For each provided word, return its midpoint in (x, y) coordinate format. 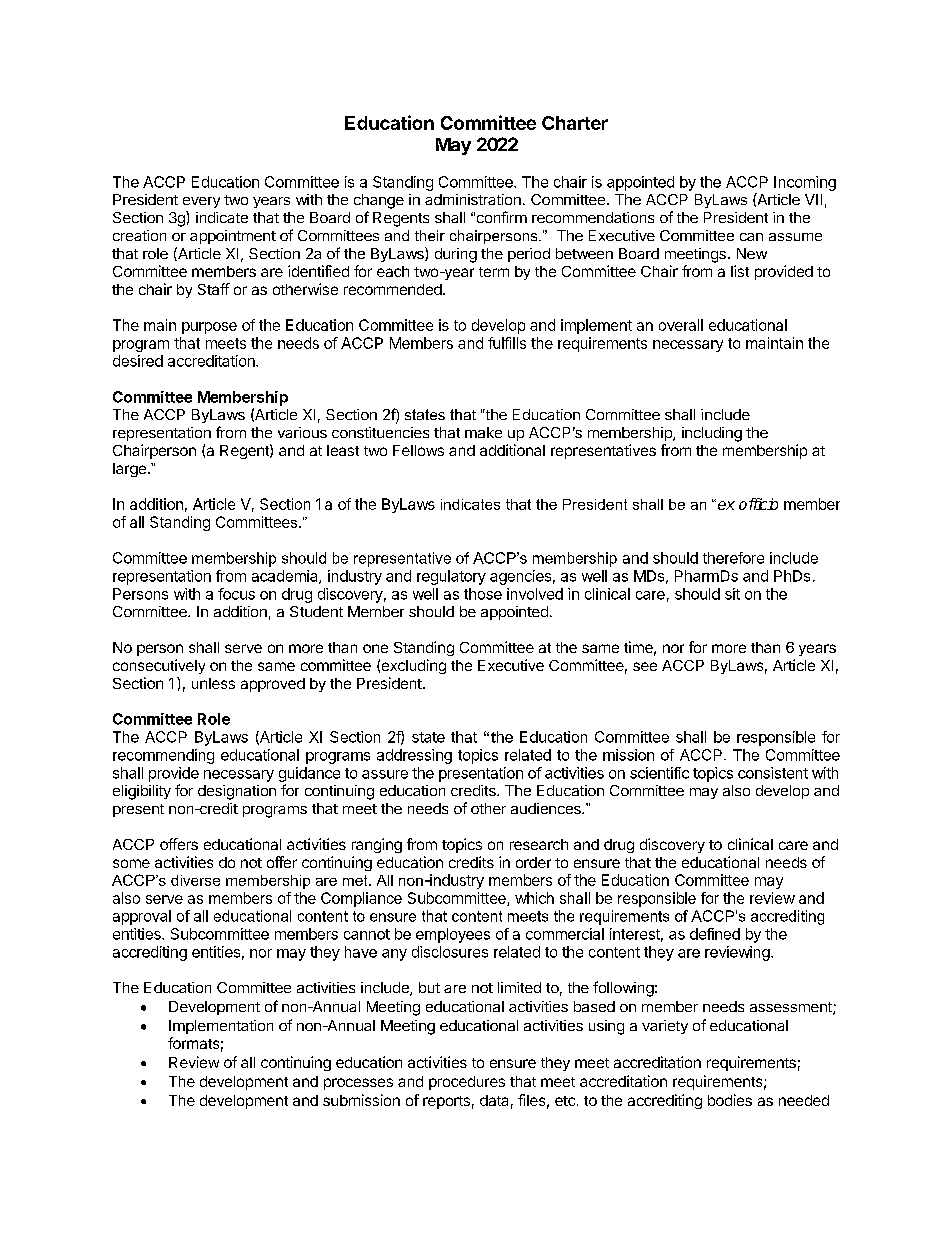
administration (473, 199)
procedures (467, 1083)
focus (236, 594)
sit (732, 594)
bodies (730, 1100)
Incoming (805, 183)
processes (358, 1084)
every (201, 202)
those (483, 594)
